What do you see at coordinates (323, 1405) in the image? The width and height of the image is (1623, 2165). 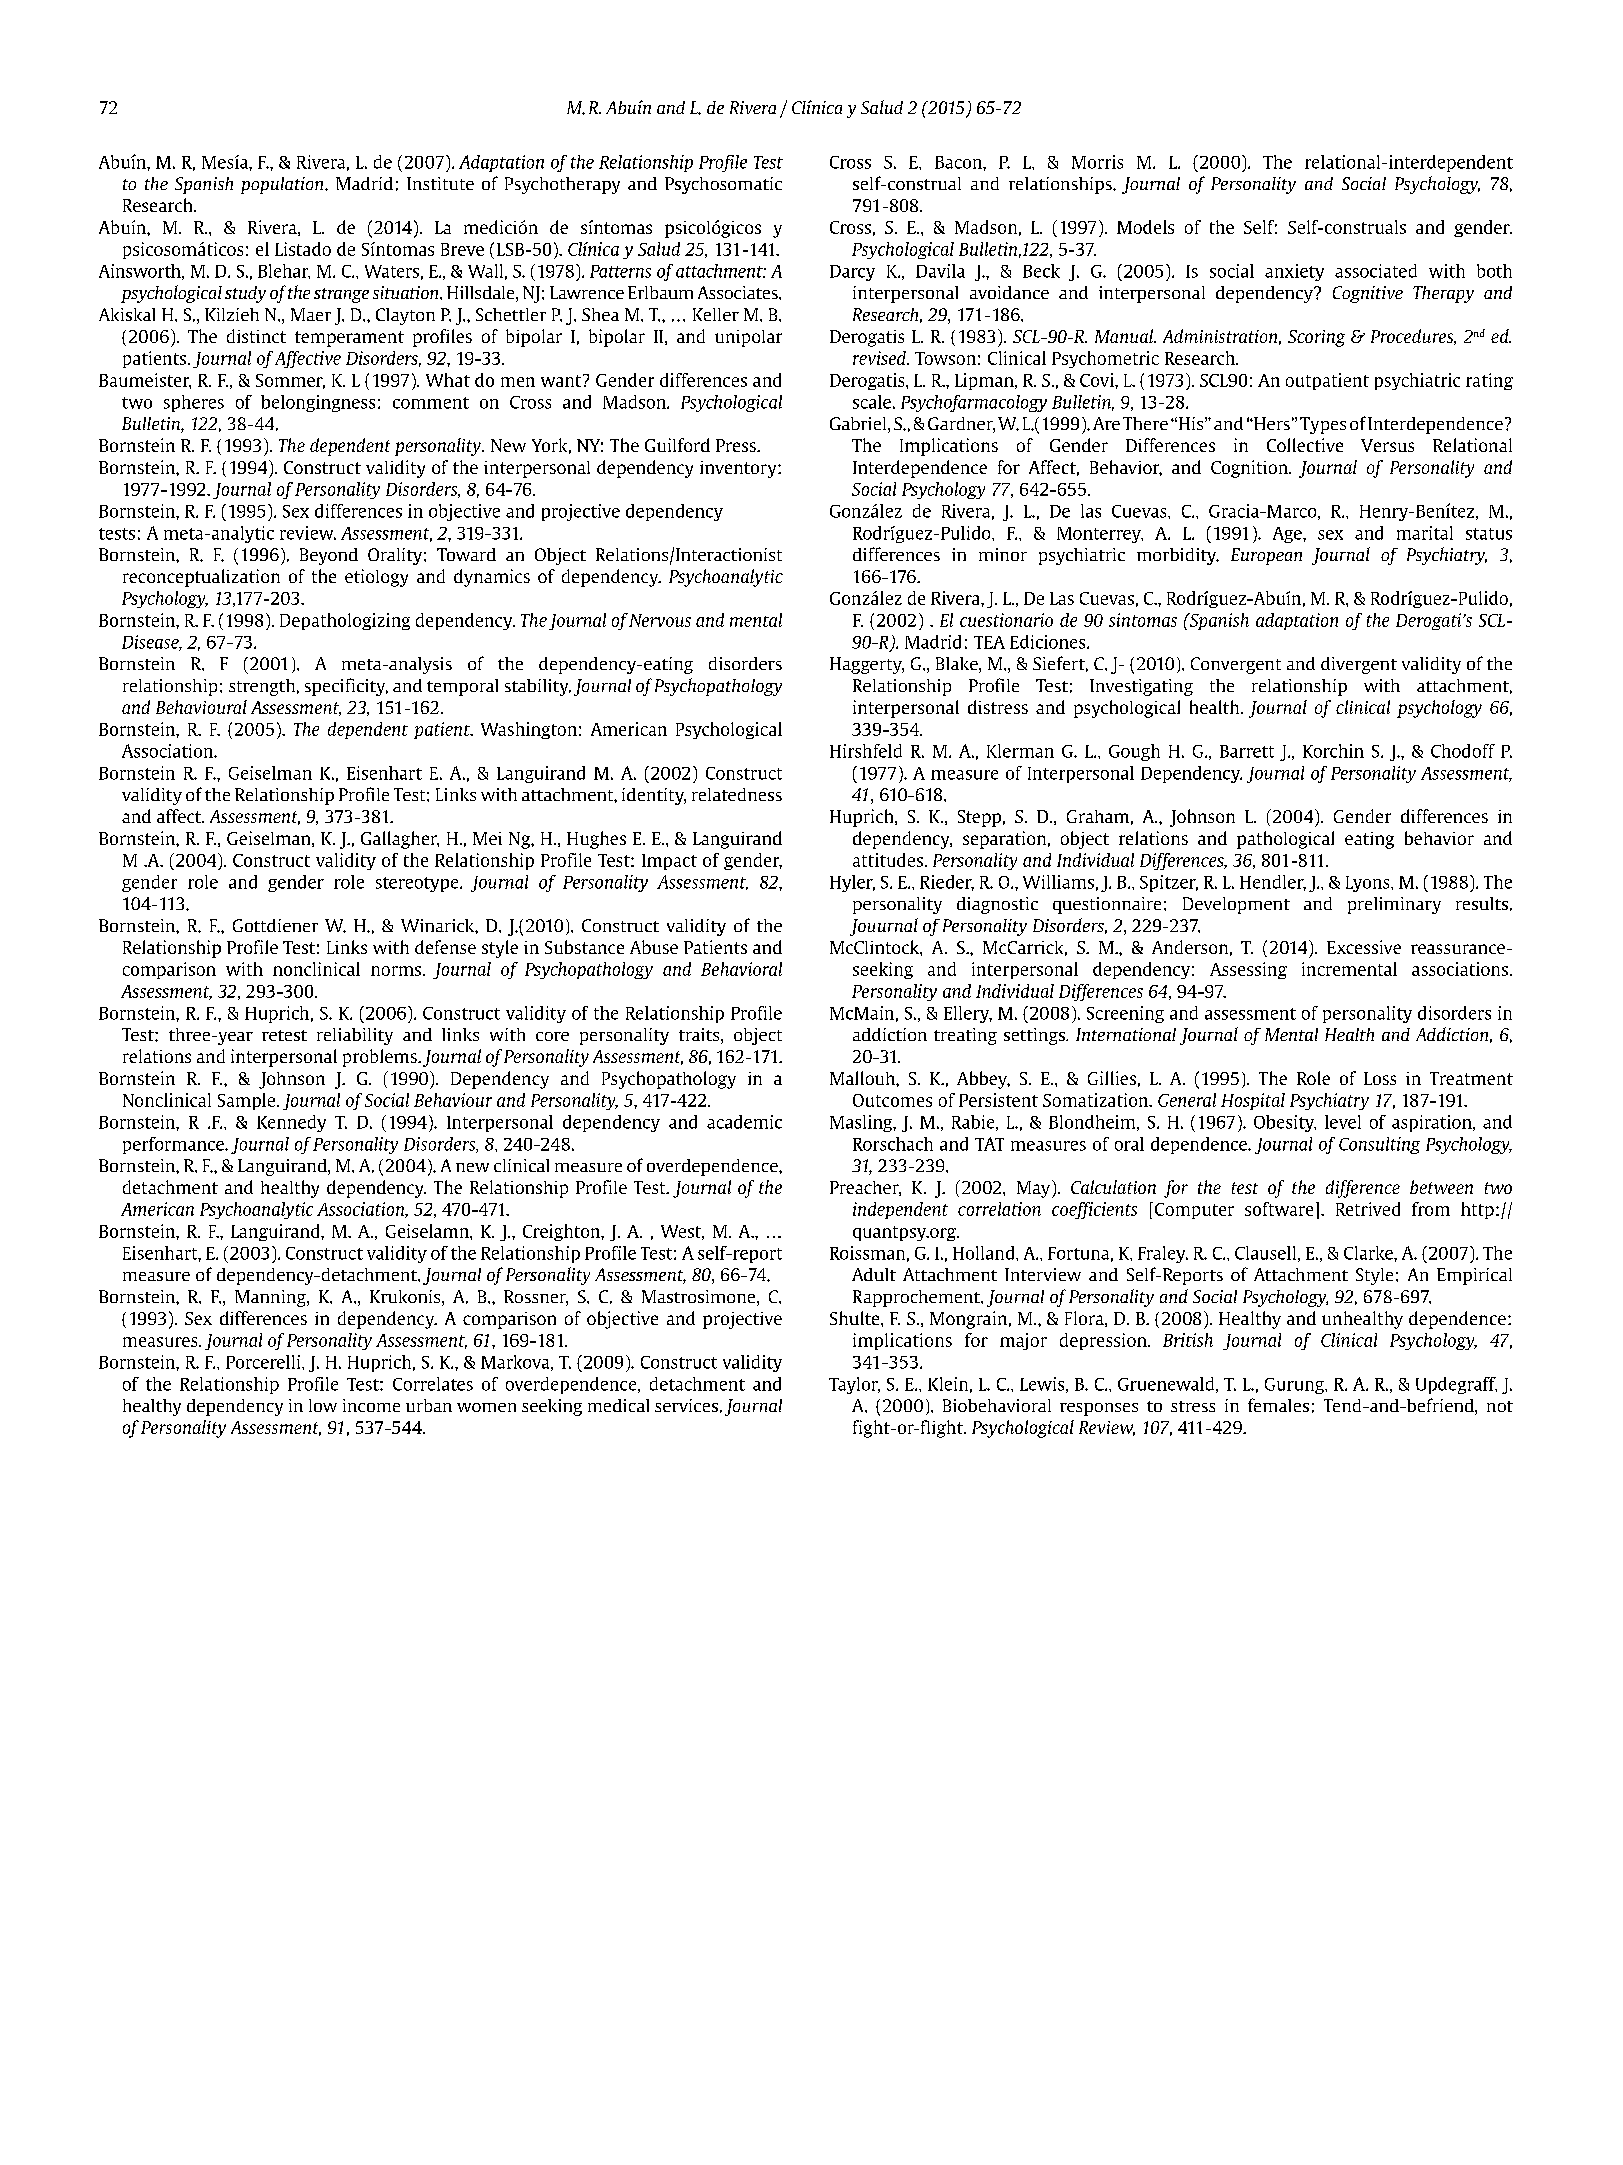 I see `low` at bounding box center [323, 1405].
